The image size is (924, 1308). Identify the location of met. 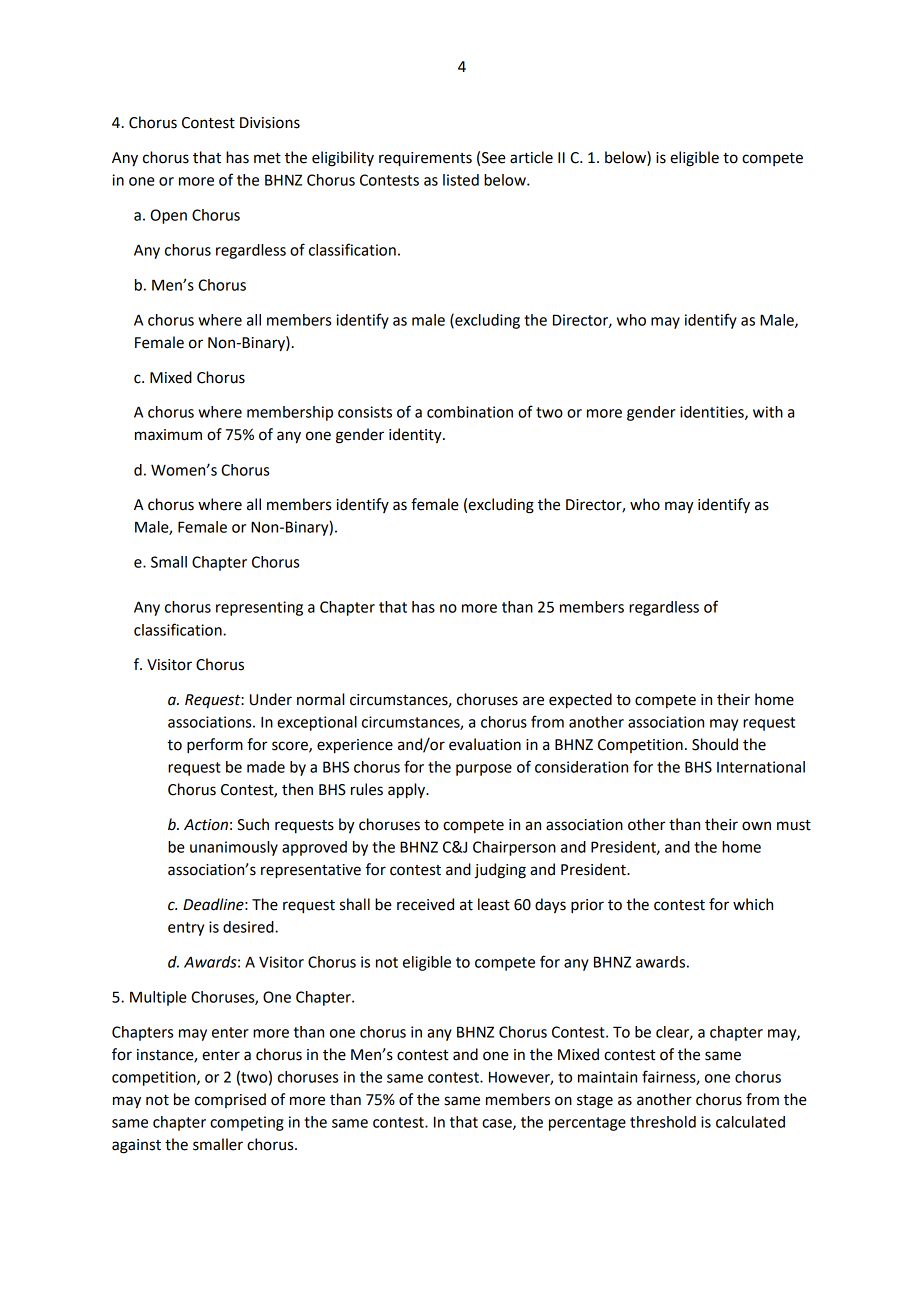
(267, 158).
